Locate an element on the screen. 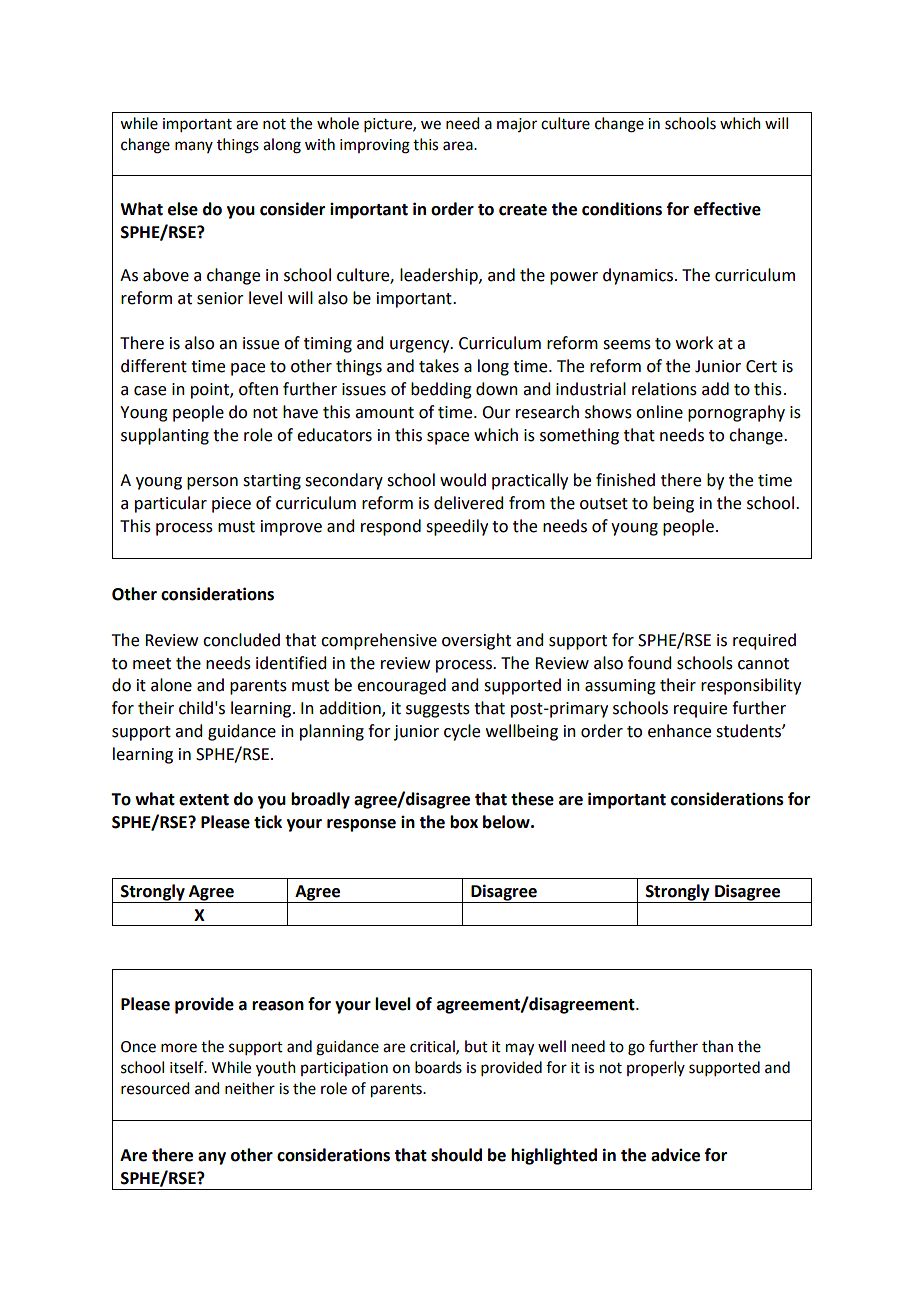  effective is located at coordinates (727, 209).
